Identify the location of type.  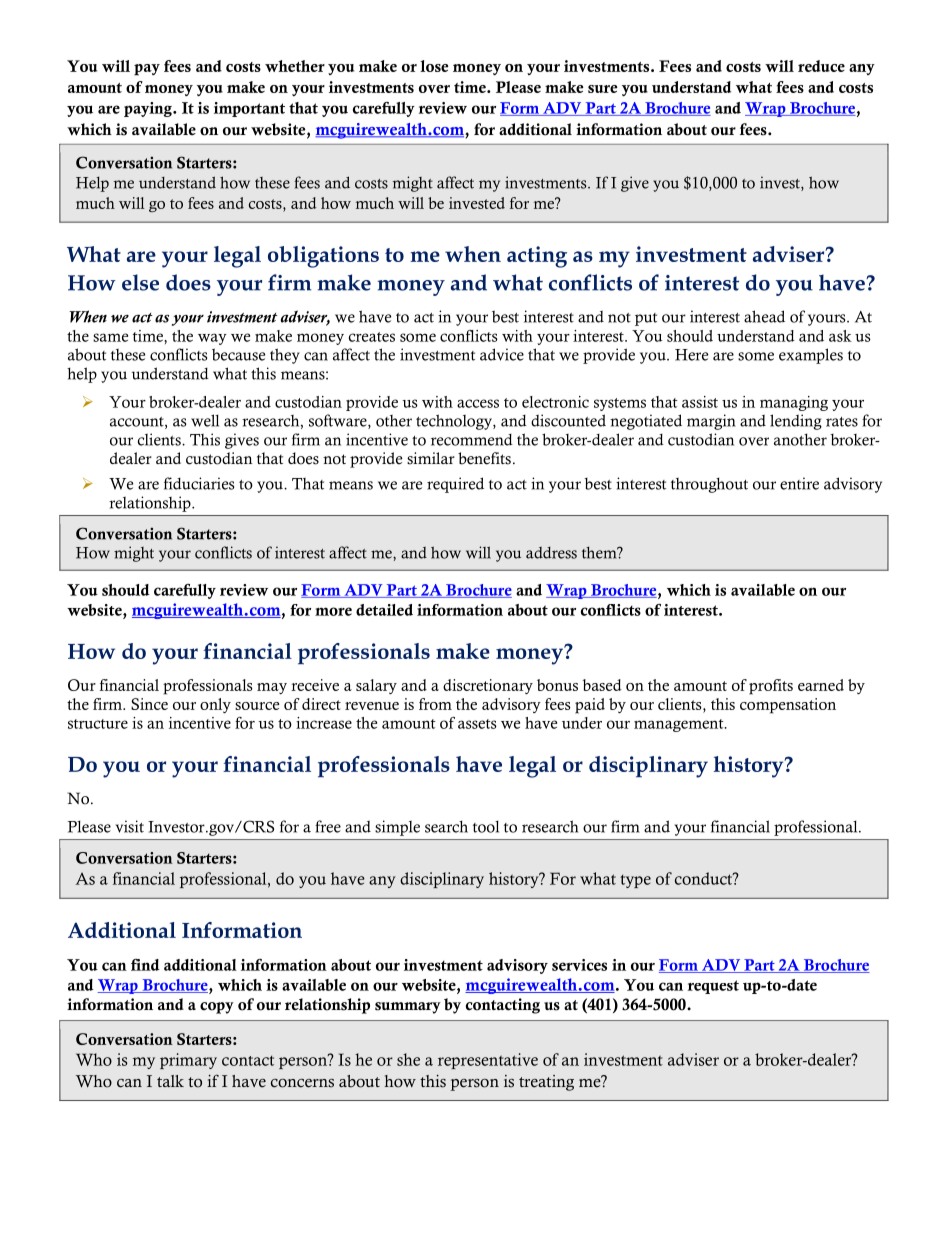
(635, 881).
